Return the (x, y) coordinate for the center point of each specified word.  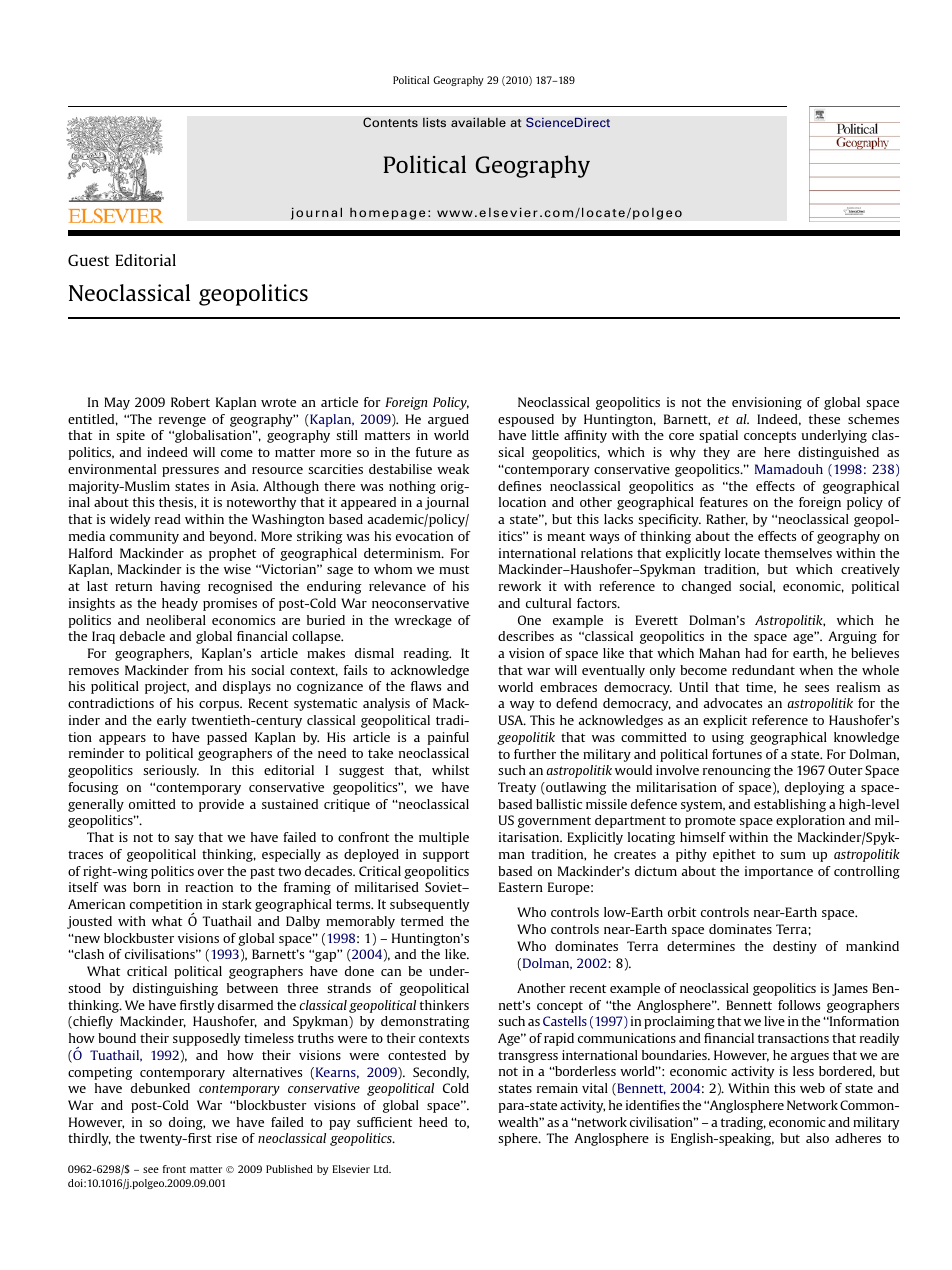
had (756, 653)
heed (433, 1122)
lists (434, 122)
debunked (160, 1088)
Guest (88, 260)
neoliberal (176, 620)
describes (526, 636)
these (824, 419)
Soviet (444, 887)
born (147, 887)
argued (448, 420)
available (478, 122)
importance (779, 872)
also (817, 1138)
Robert (190, 402)
